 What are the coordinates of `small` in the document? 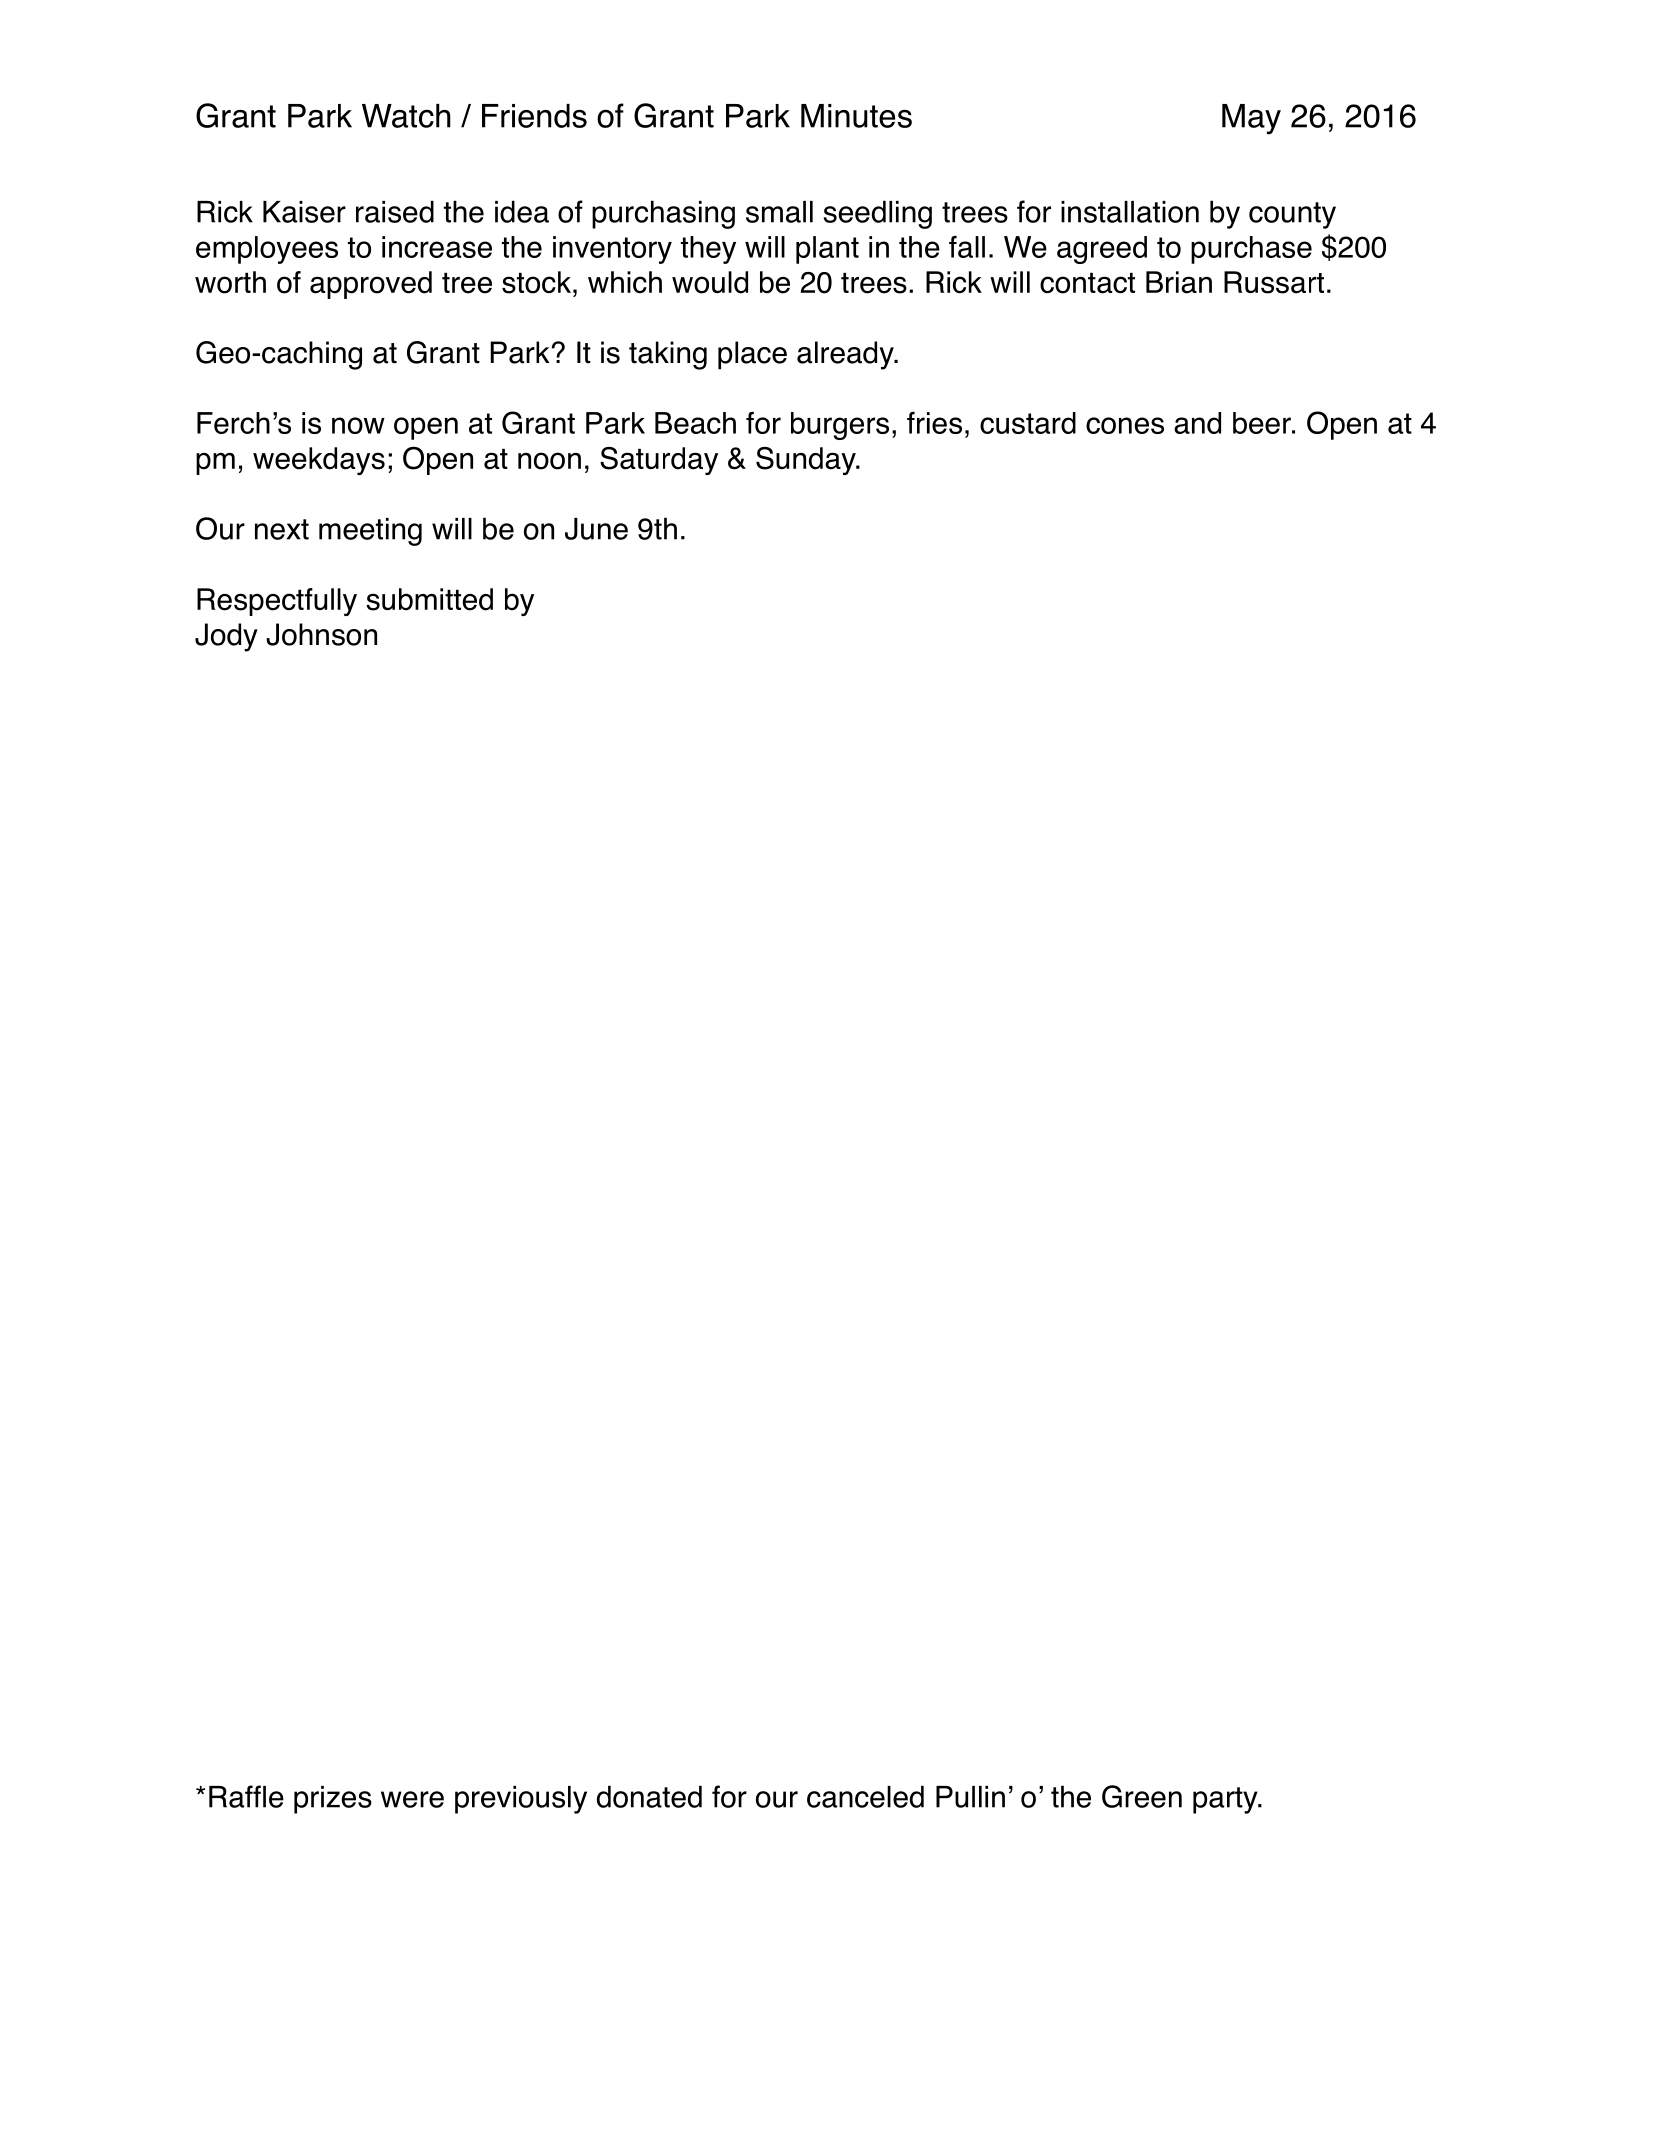 It's located at (779, 212).
